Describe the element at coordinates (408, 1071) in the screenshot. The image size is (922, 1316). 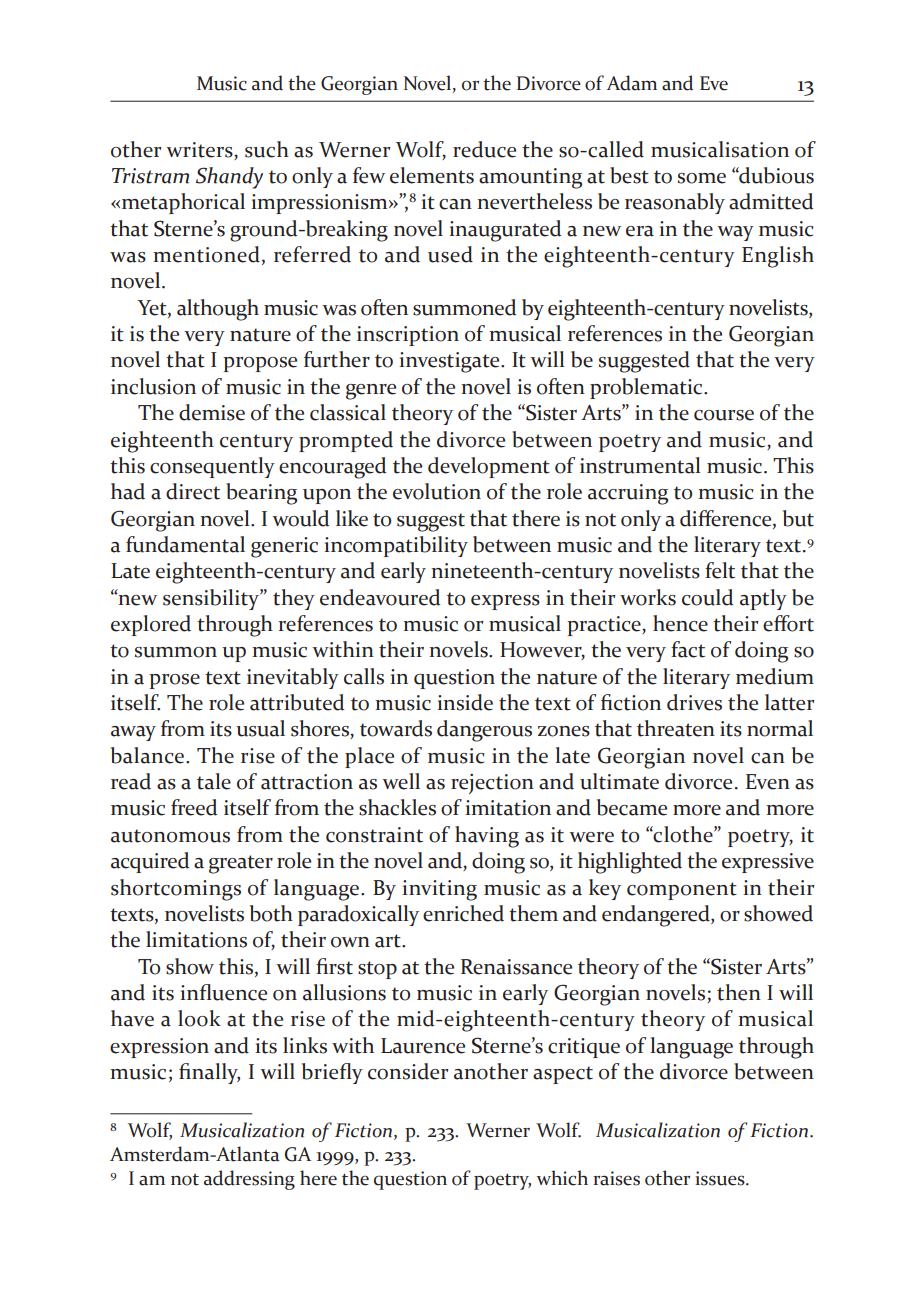
I see `consider` at that location.
